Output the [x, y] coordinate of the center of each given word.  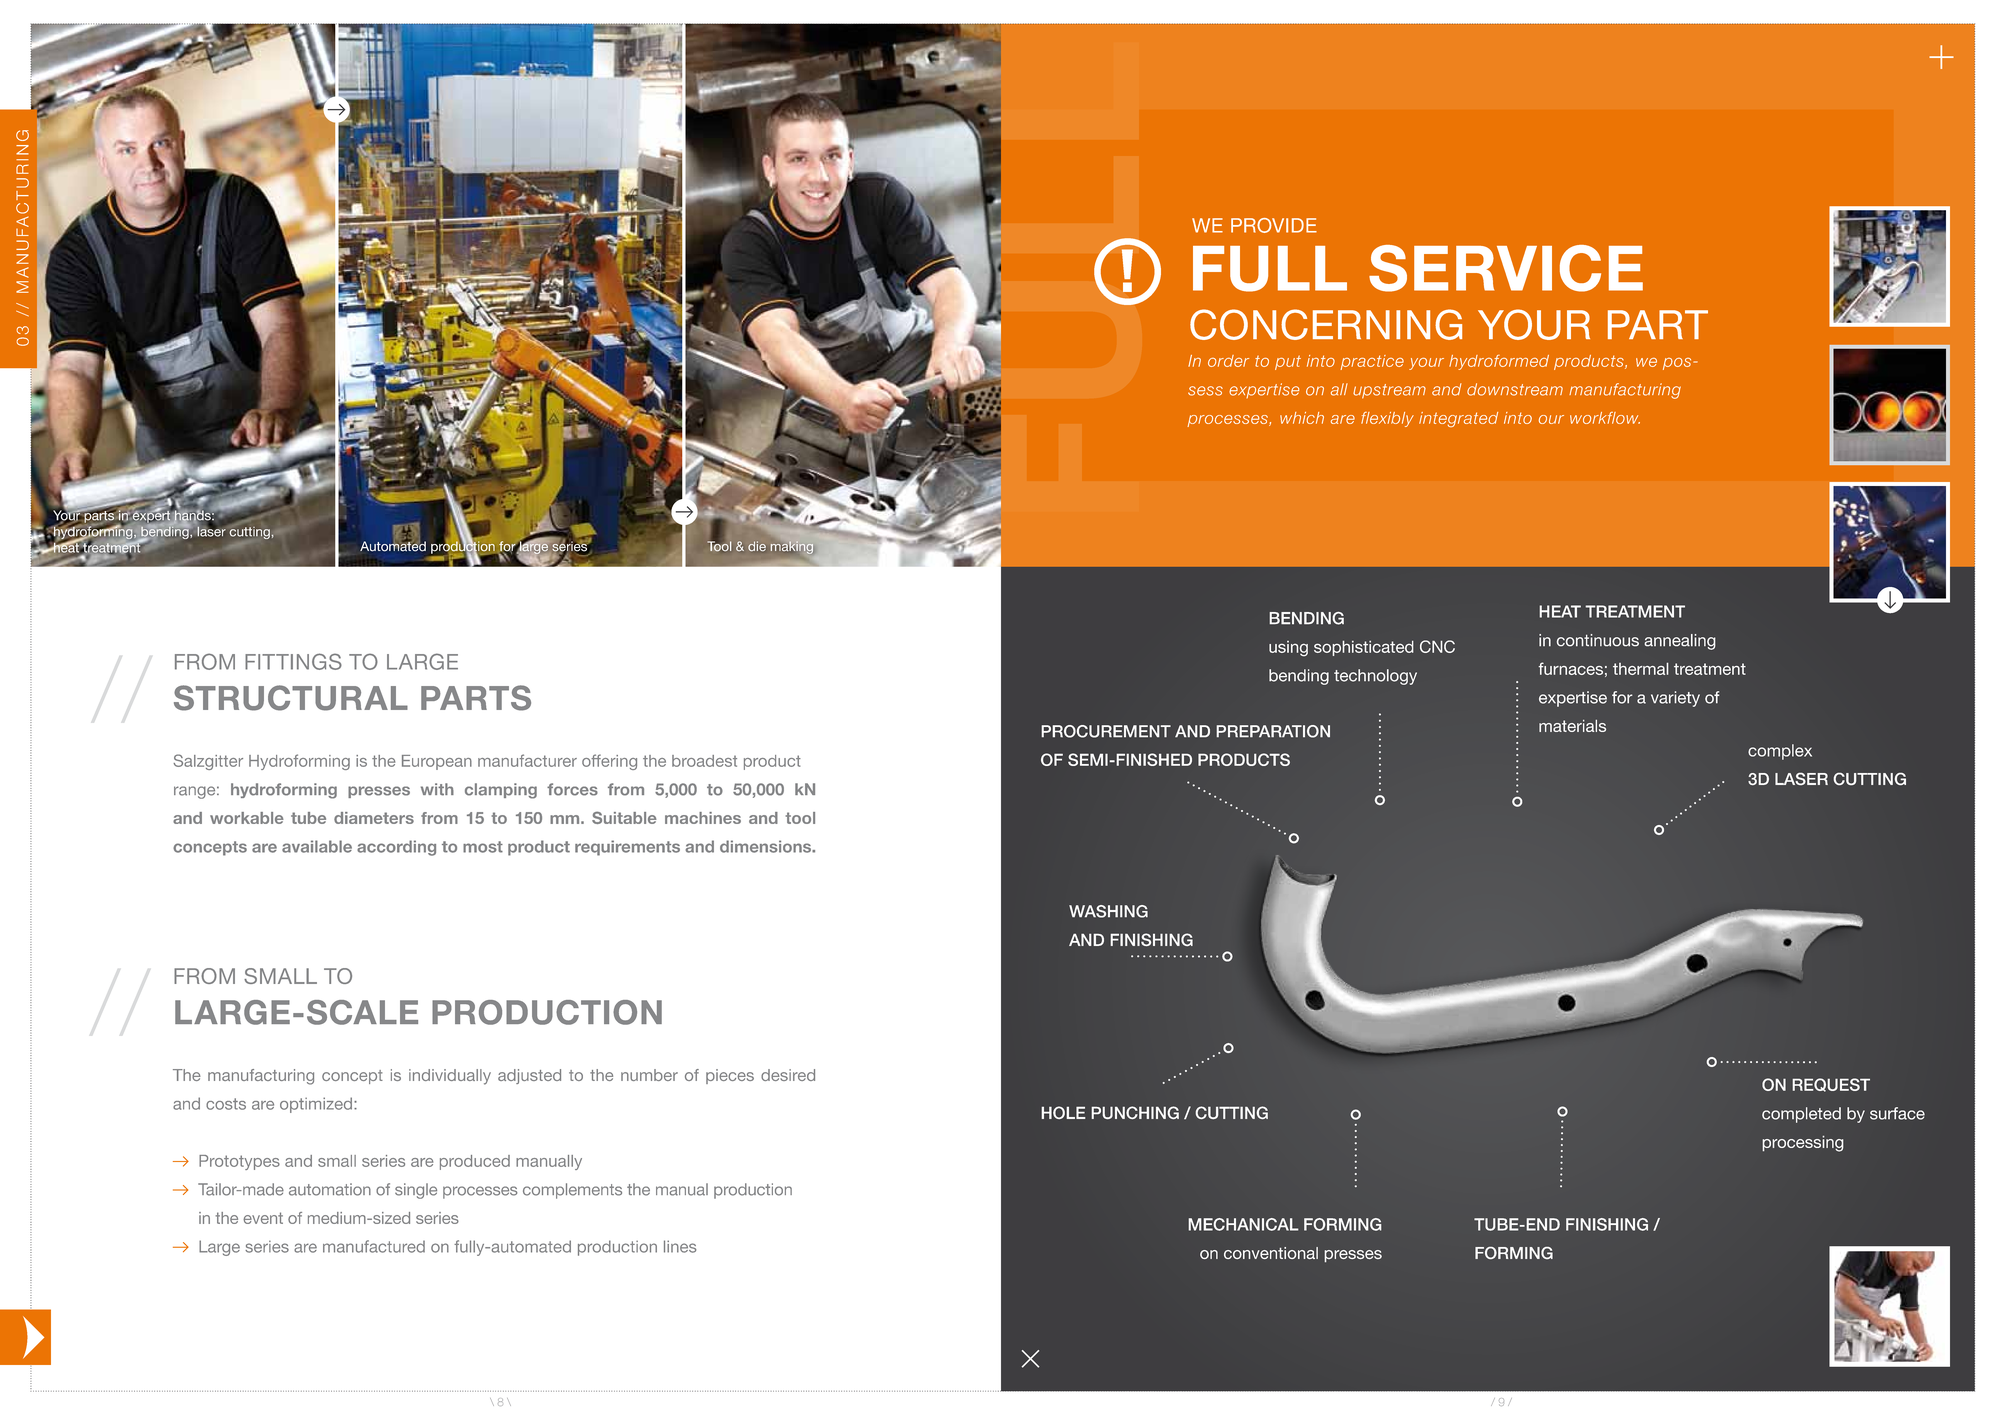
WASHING [1108, 911]
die [757, 546]
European [437, 762]
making [791, 547]
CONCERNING [1326, 324]
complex [1780, 752]
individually [450, 1077]
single [416, 1191]
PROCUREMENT [1106, 731]
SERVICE [1506, 268]
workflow [1605, 418]
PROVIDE [1274, 225]
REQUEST [1831, 1085]
